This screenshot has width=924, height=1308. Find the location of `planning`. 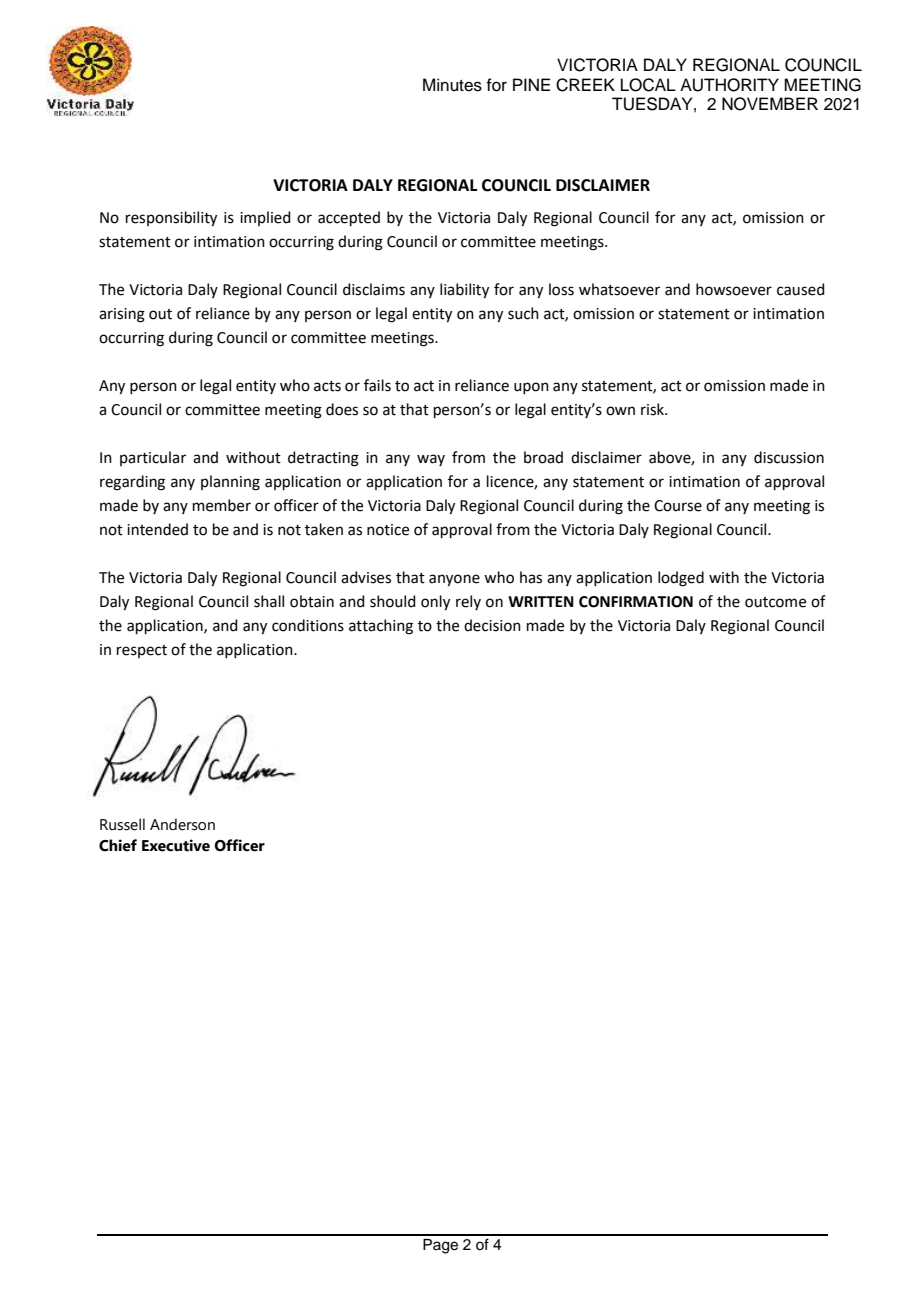

planning is located at coordinates (230, 483).
